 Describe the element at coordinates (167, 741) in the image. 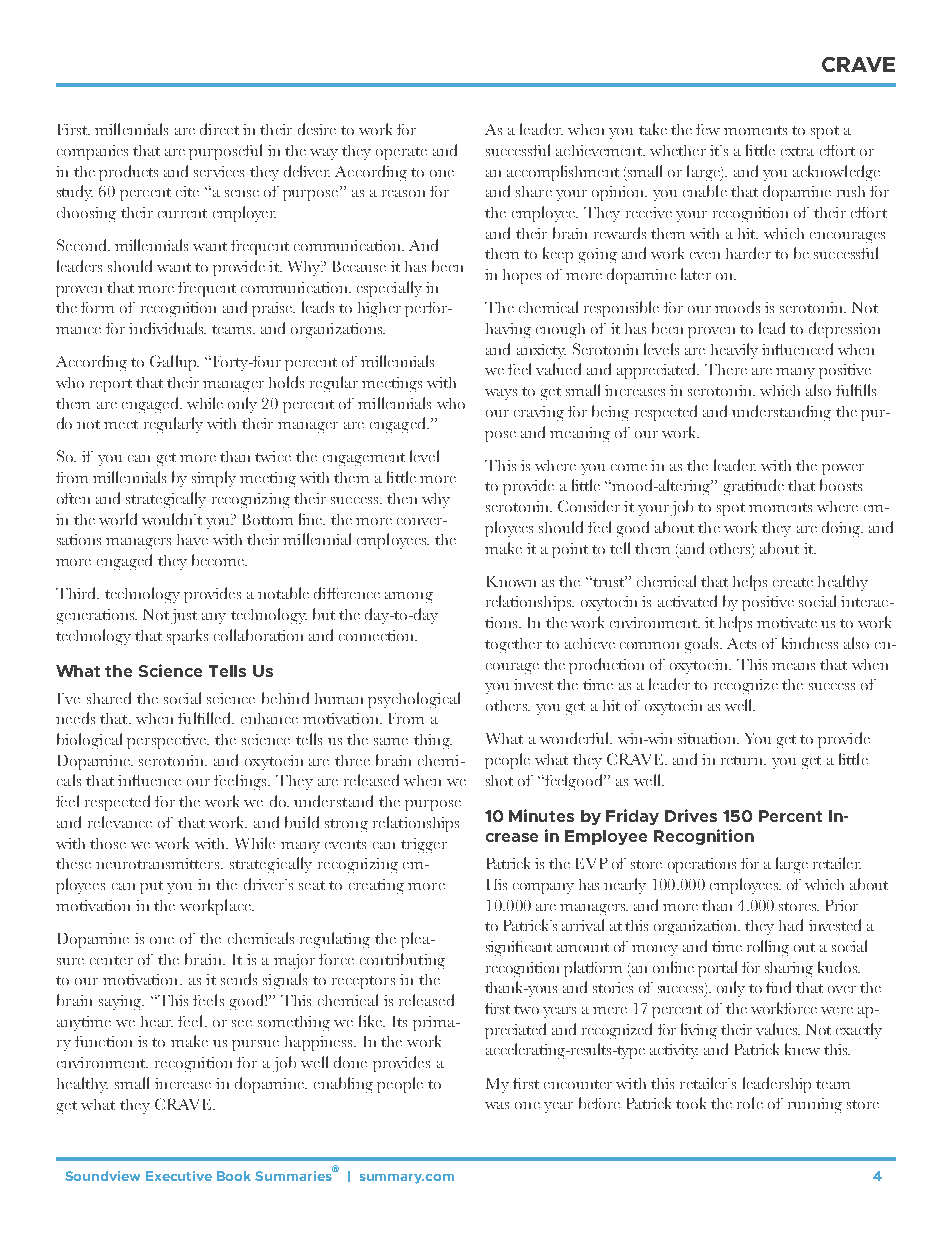

I see `perspective` at that location.
